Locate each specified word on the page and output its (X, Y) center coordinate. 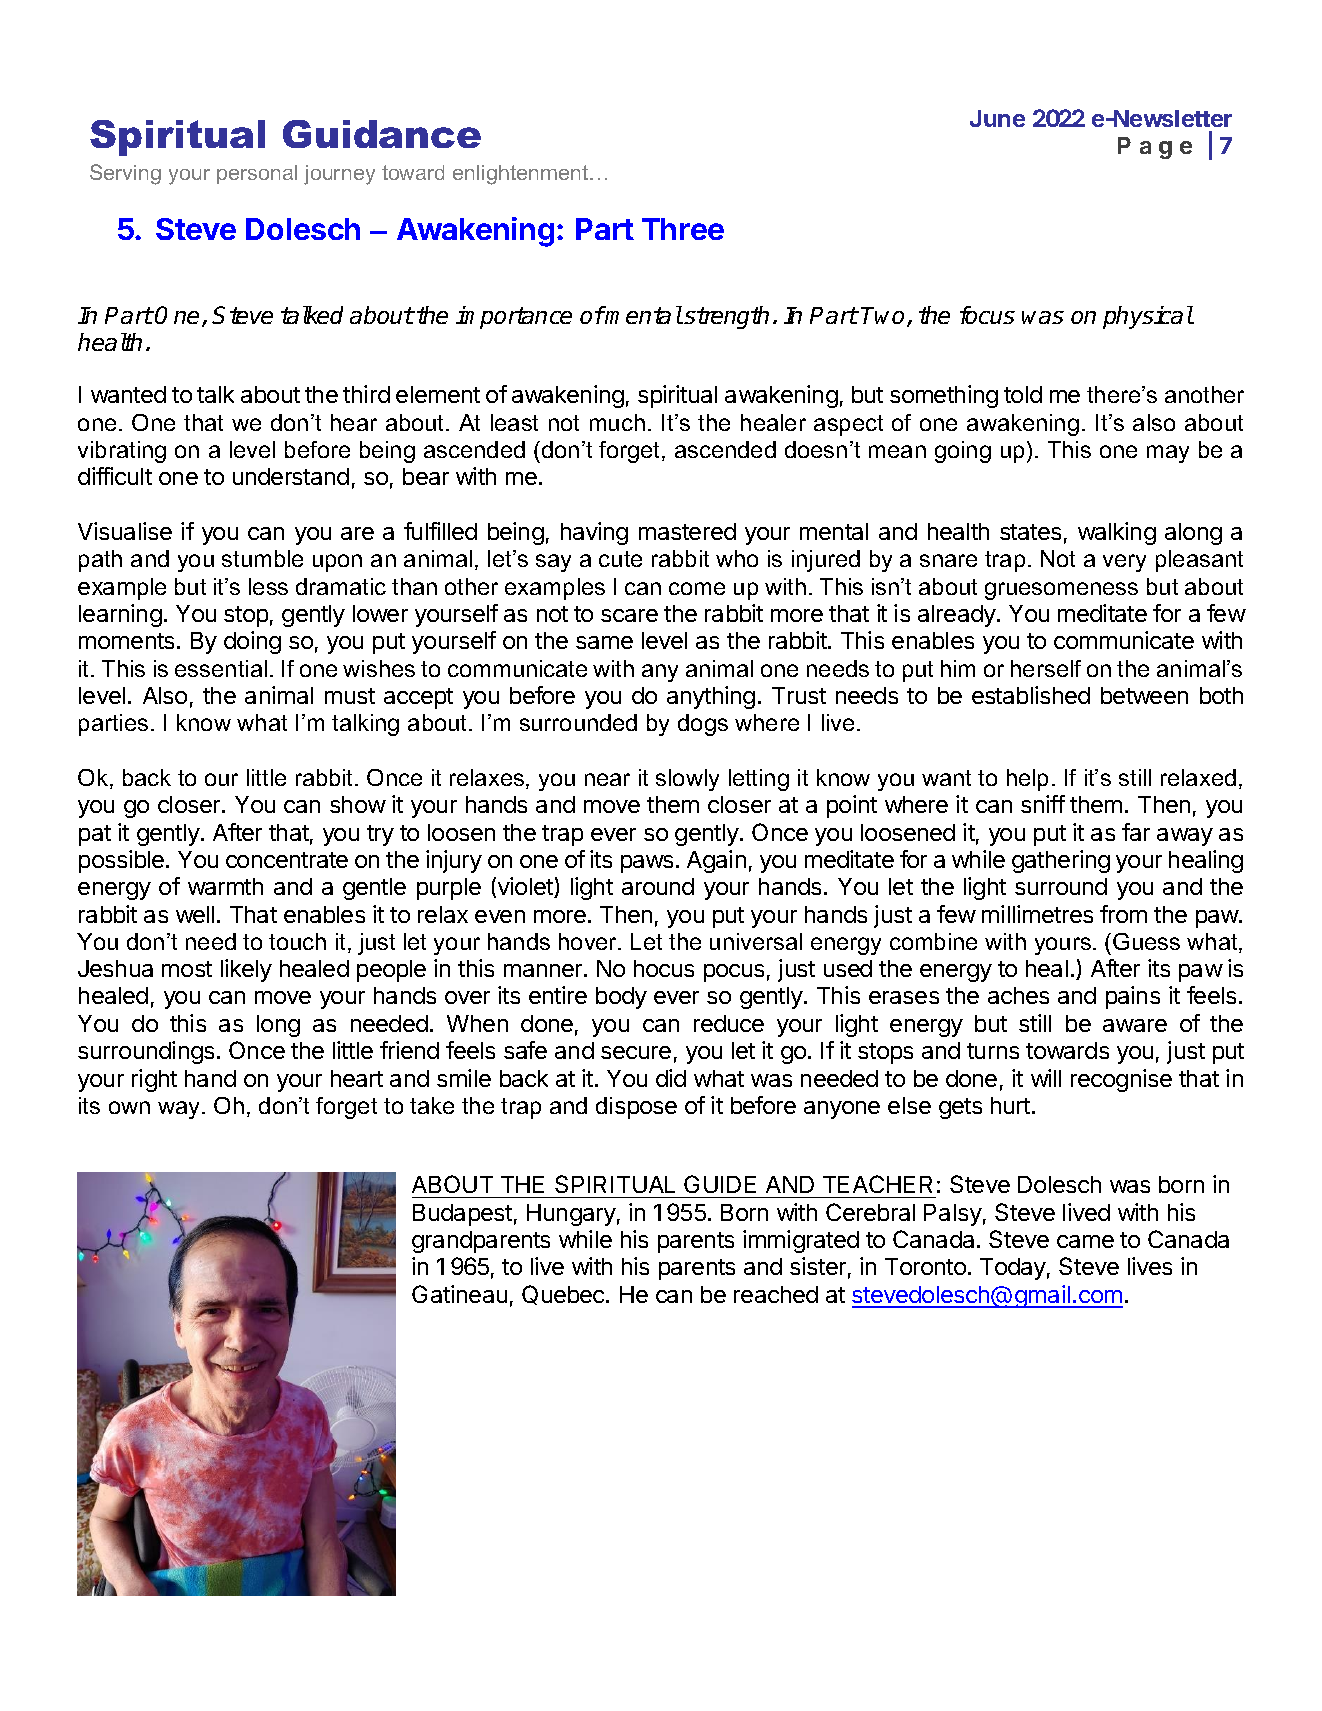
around (658, 886)
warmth (225, 886)
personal (257, 174)
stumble (262, 558)
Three (683, 229)
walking (1117, 533)
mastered (687, 531)
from (1123, 914)
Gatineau (459, 1294)
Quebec (564, 1295)
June (997, 118)
